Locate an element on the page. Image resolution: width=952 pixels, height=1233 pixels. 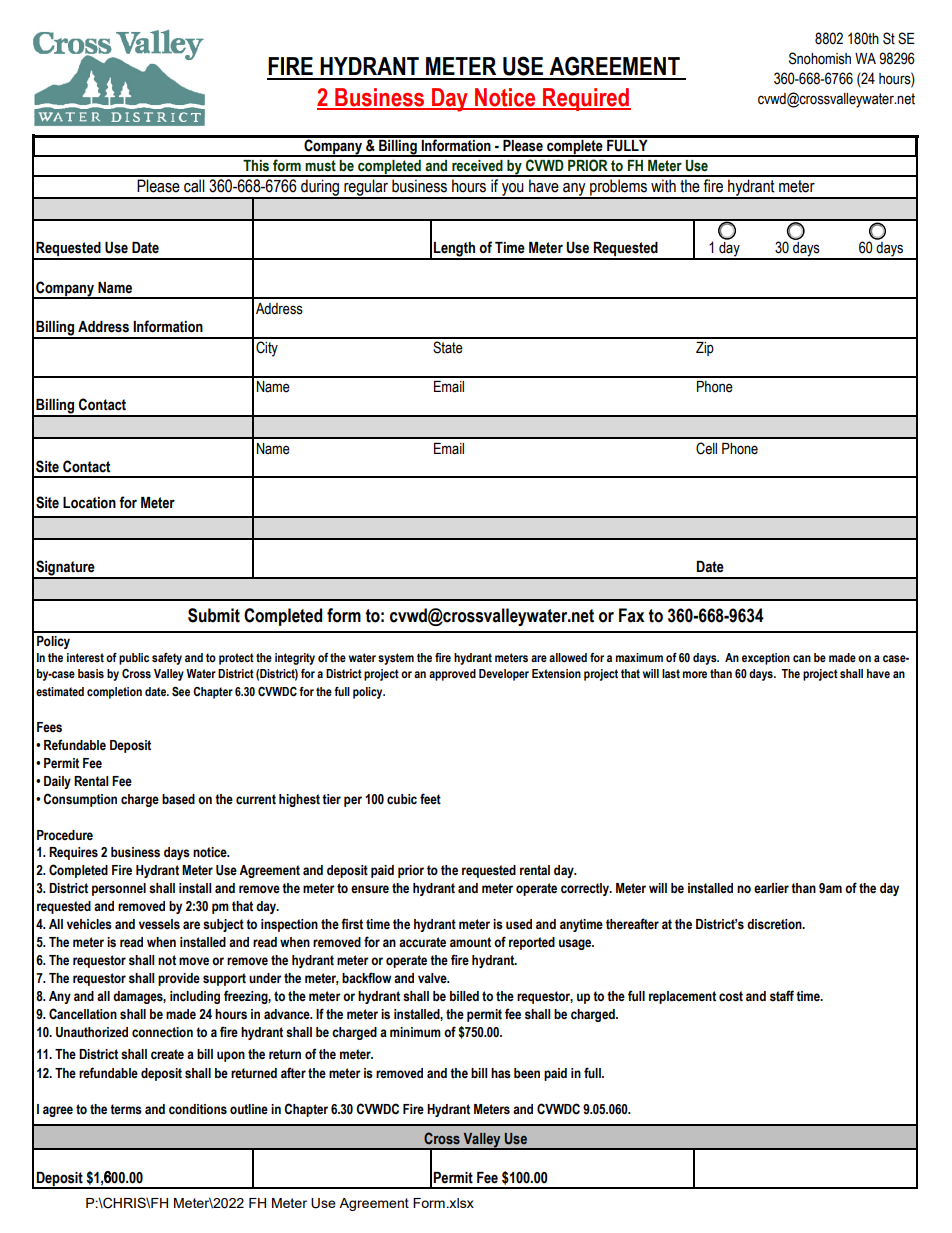
Required is located at coordinates (586, 99).
